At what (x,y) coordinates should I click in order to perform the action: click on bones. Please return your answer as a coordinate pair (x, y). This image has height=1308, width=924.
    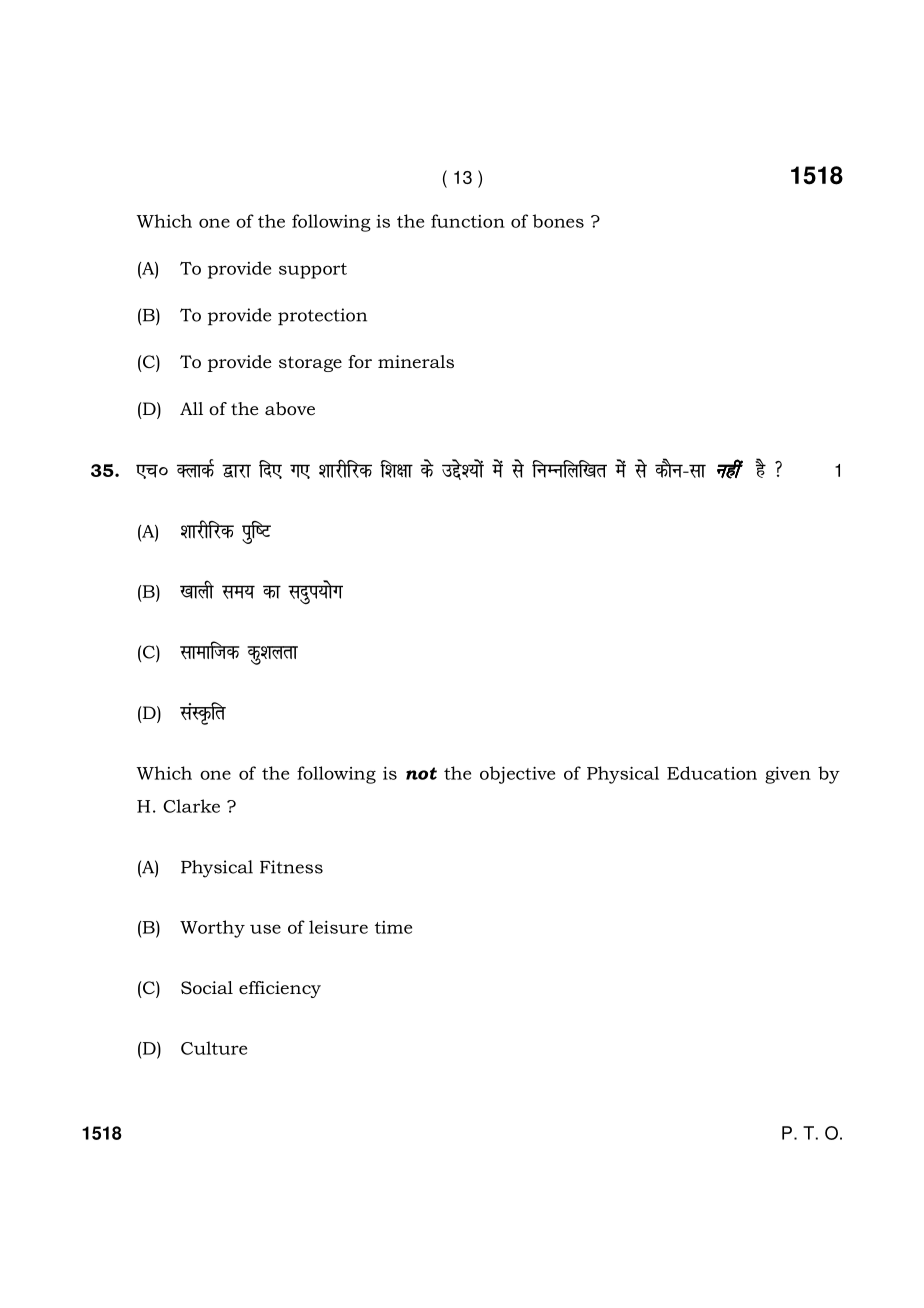
    Looking at the image, I should click on (558, 221).
